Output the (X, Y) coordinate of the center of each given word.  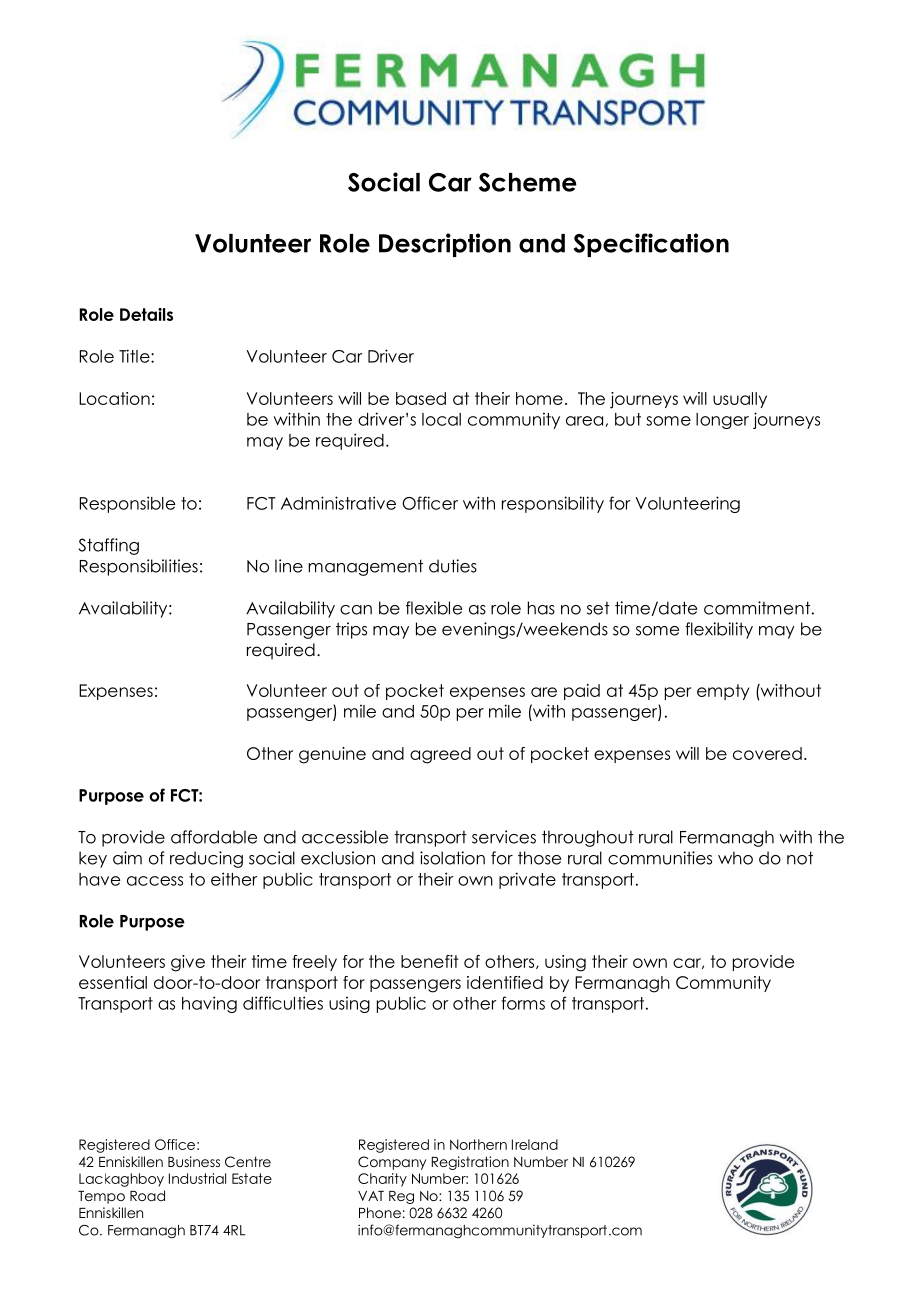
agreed (440, 755)
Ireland (535, 1144)
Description (445, 245)
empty (723, 692)
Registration (470, 1163)
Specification (651, 245)
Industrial (197, 1178)
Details (146, 314)
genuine (332, 755)
